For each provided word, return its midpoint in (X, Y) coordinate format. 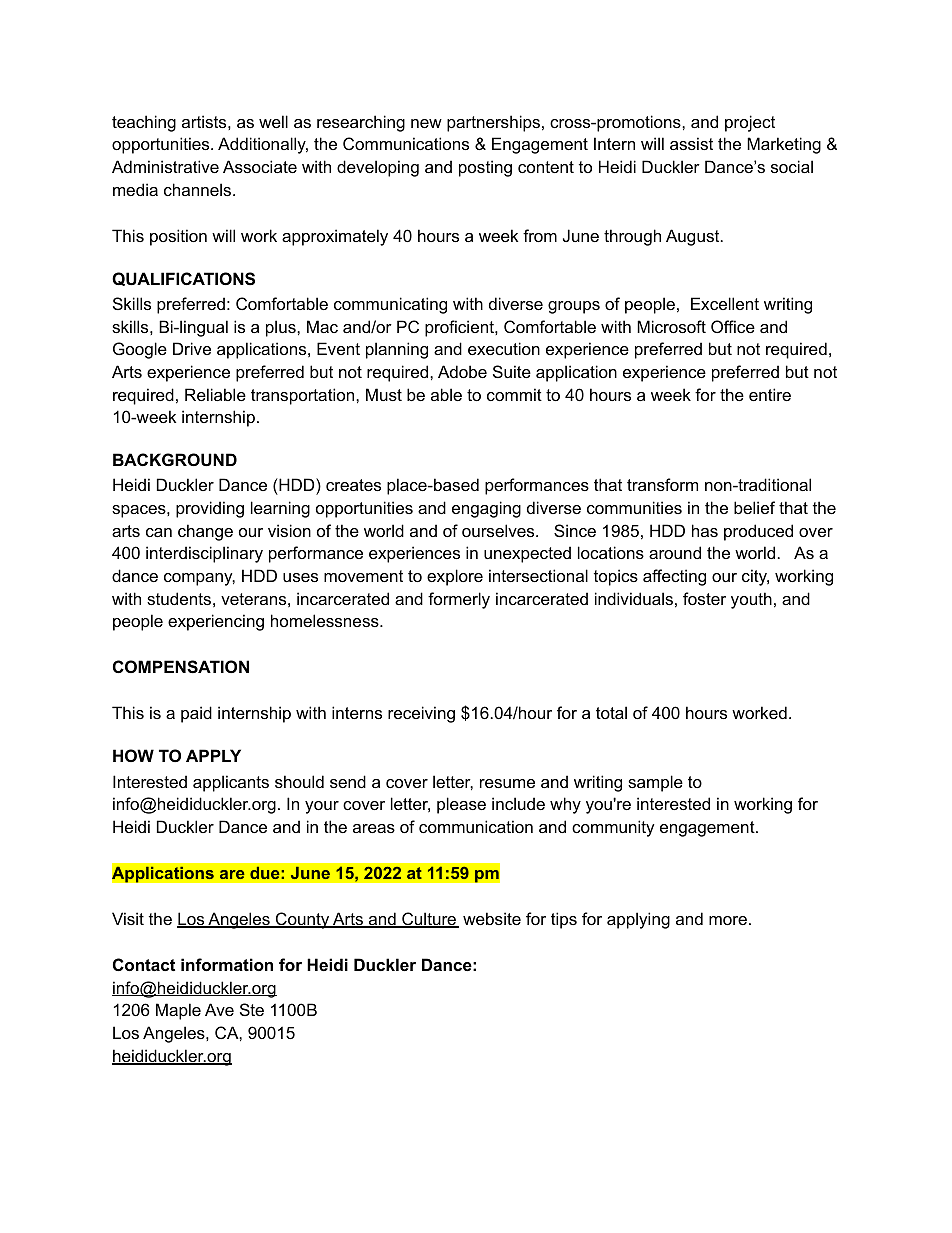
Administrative (165, 166)
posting (485, 168)
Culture (429, 920)
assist (691, 143)
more (728, 920)
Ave (219, 1009)
